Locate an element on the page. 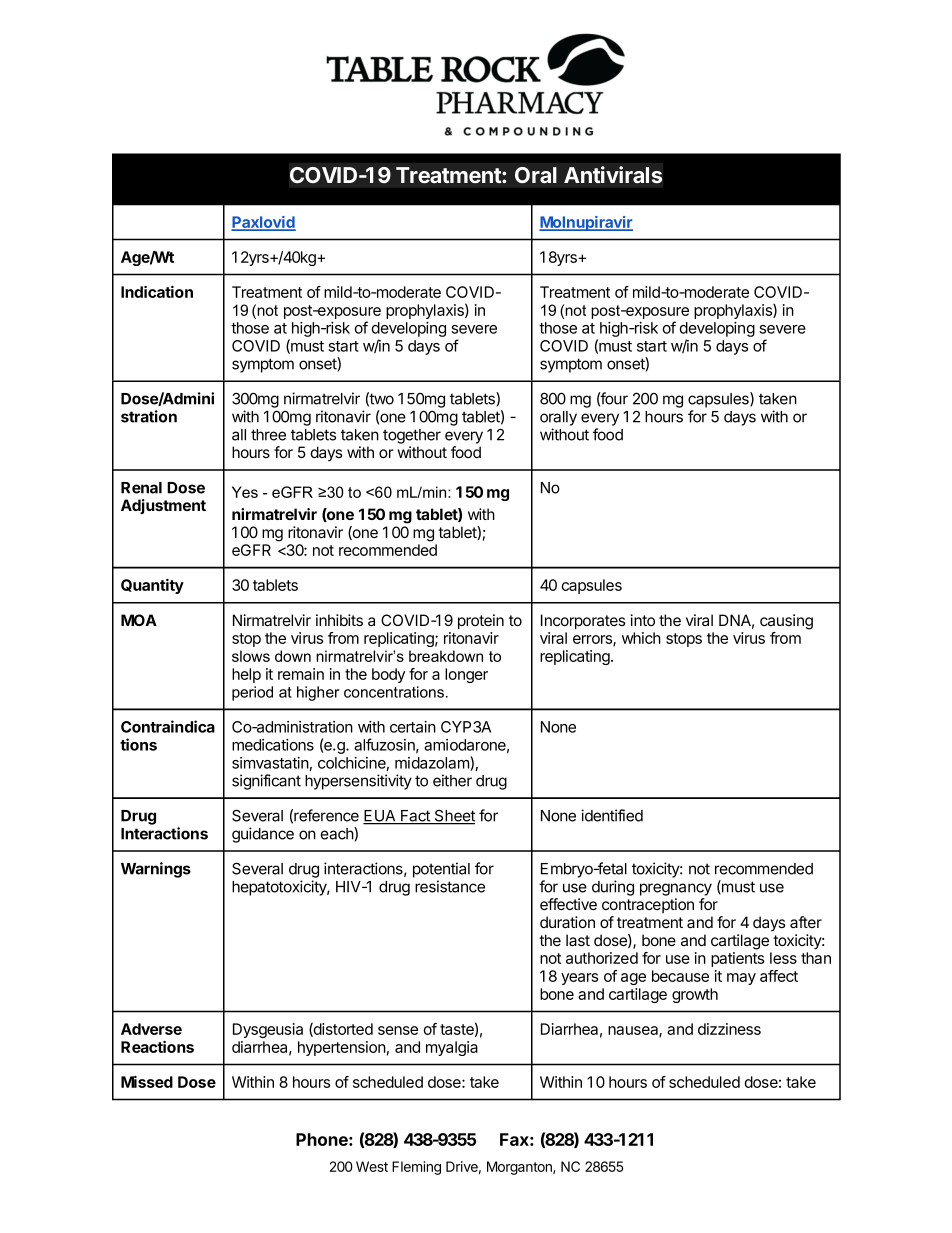 This image has height=1233, width=952. causing is located at coordinates (786, 622).
